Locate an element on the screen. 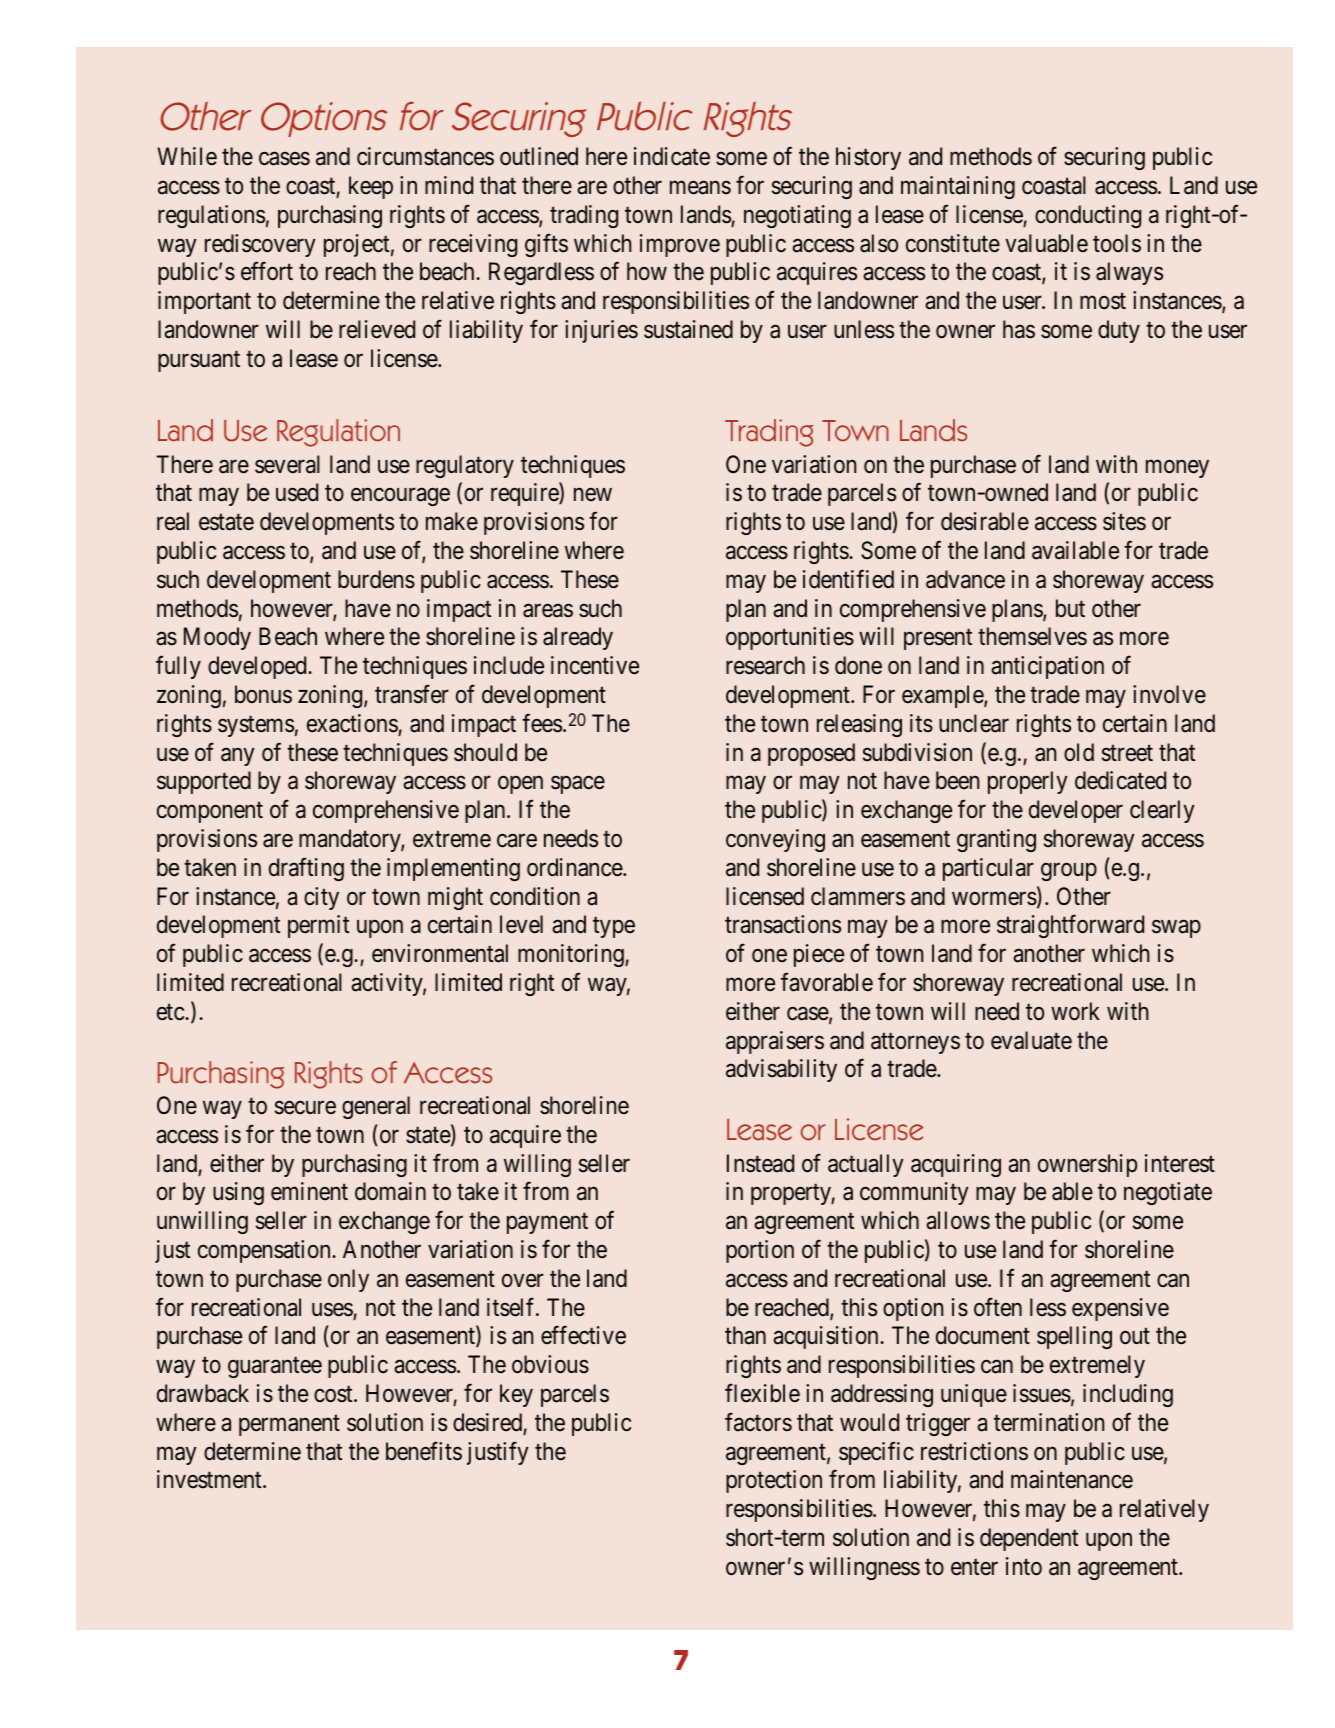  keep is located at coordinates (371, 187).
